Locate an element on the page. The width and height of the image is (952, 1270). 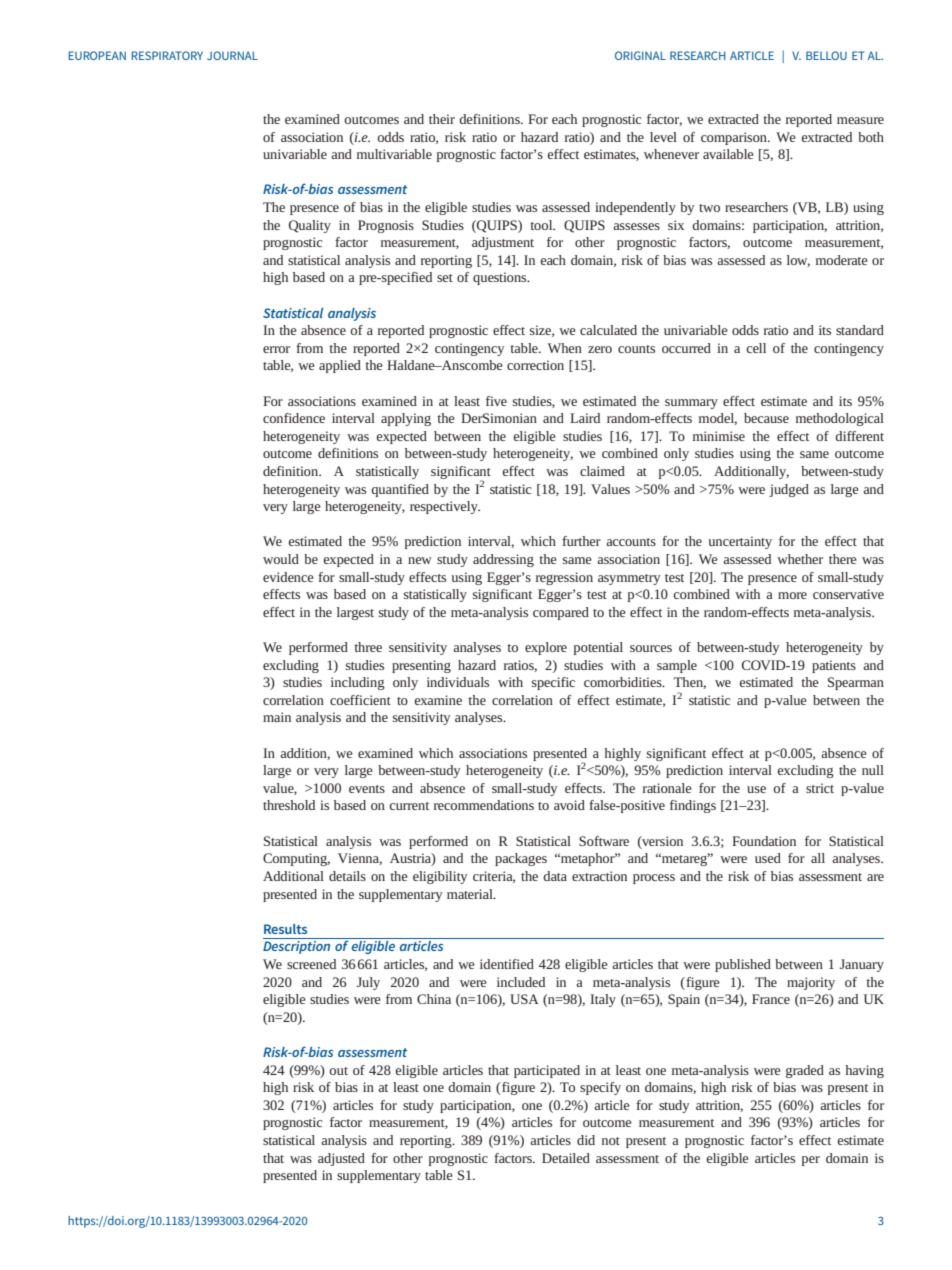
adjusted is located at coordinates (341, 1159).
